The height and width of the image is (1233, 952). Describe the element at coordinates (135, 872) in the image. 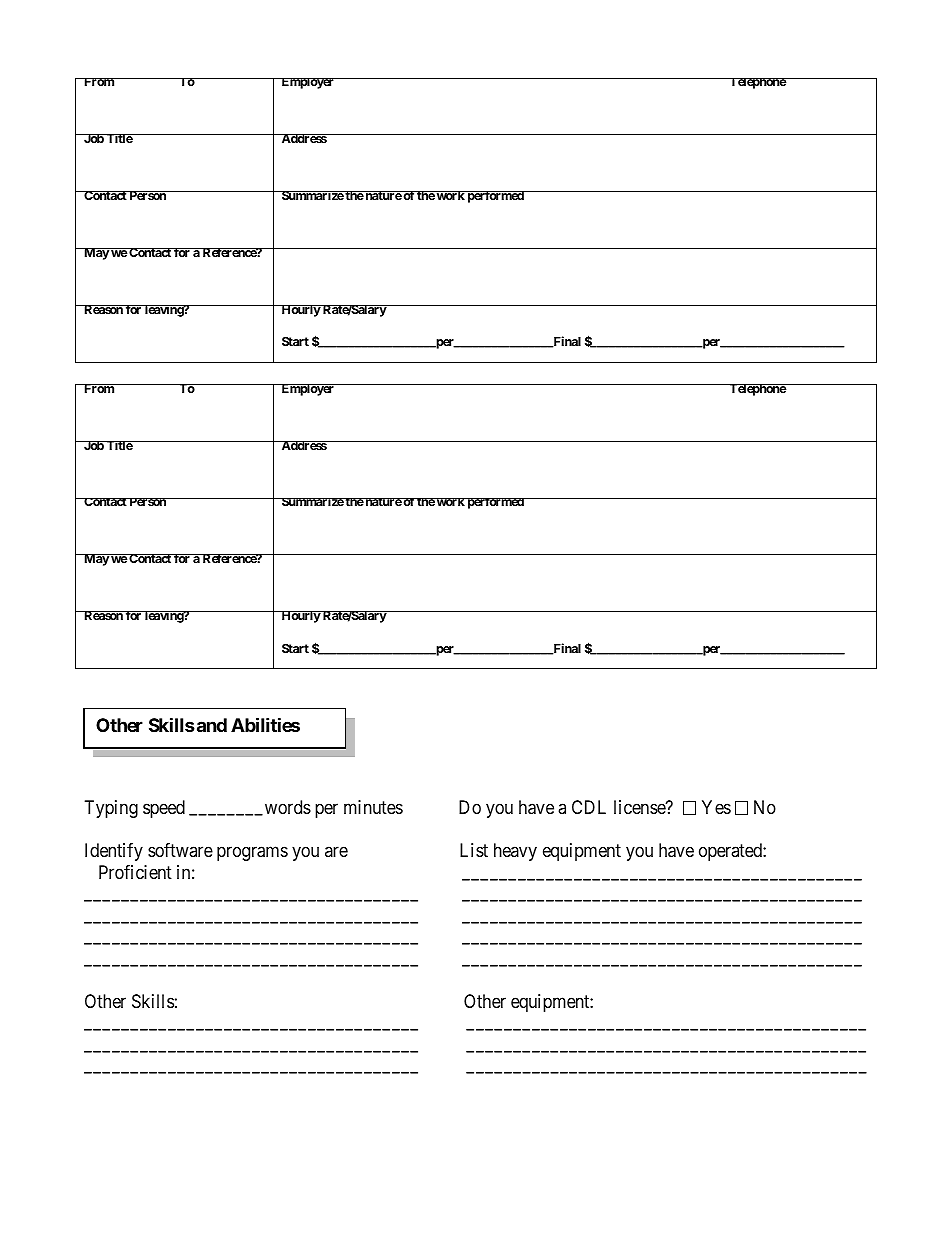

I see `Proficient` at that location.
